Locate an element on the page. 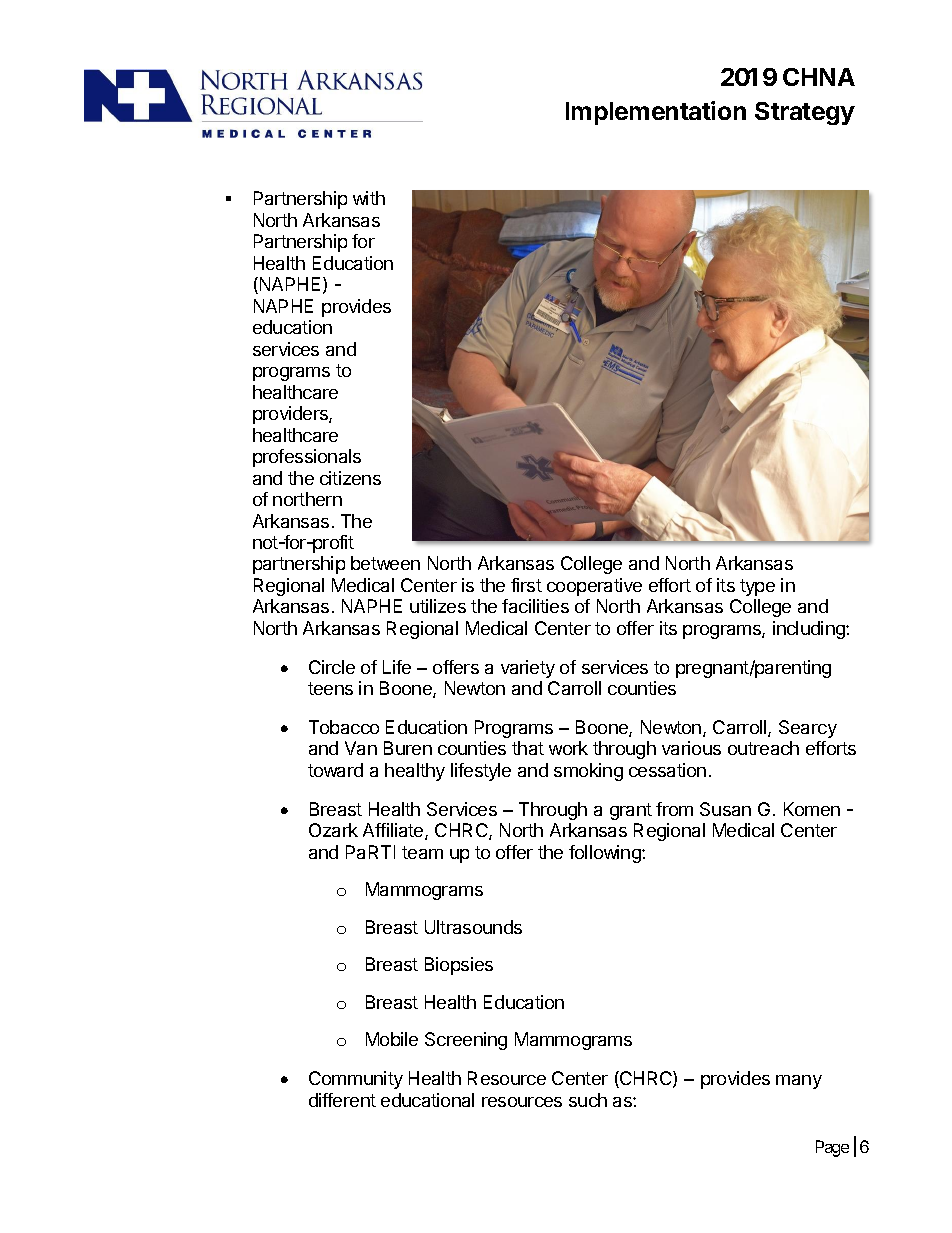  type is located at coordinates (757, 587).
